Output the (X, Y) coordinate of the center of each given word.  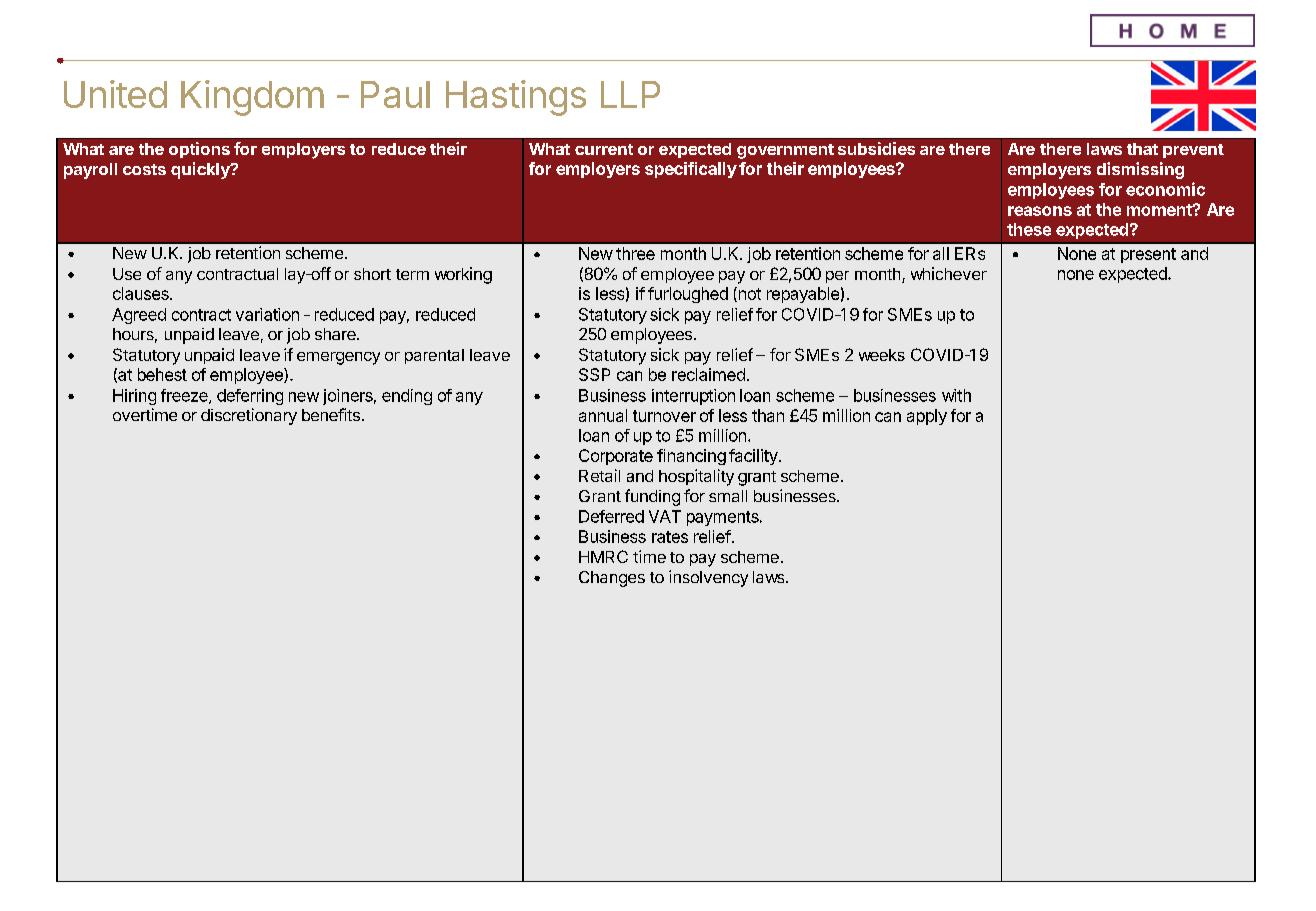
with (956, 395)
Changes (612, 579)
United (115, 94)
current (604, 149)
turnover (664, 416)
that (1142, 149)
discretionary (249, 416)
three (635, 253)
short (372, 274)
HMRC (603, 556)
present (1148, 255)
